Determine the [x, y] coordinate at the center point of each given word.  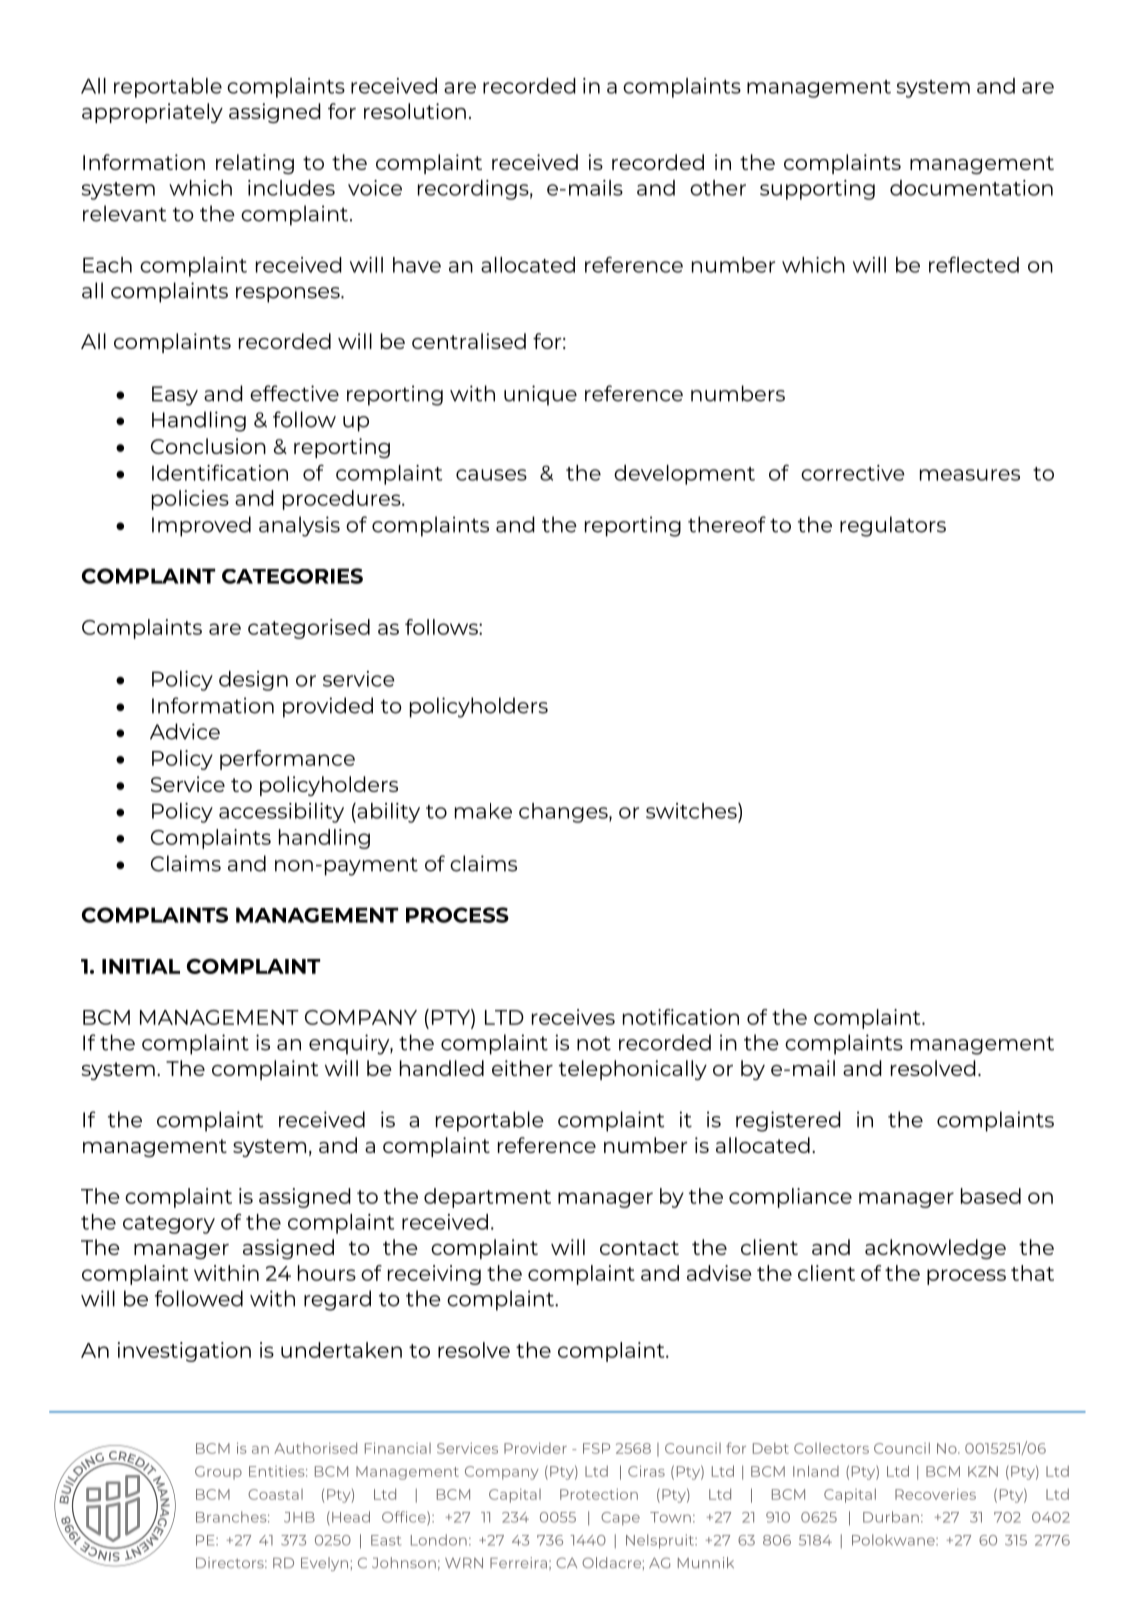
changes [564, 813]
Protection [599, 1494]
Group [218, 1473]
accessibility [281, 813]
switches [692, 811]
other [718, 188]
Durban [891, 1517]
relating [255, 164]
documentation [971, 188]
